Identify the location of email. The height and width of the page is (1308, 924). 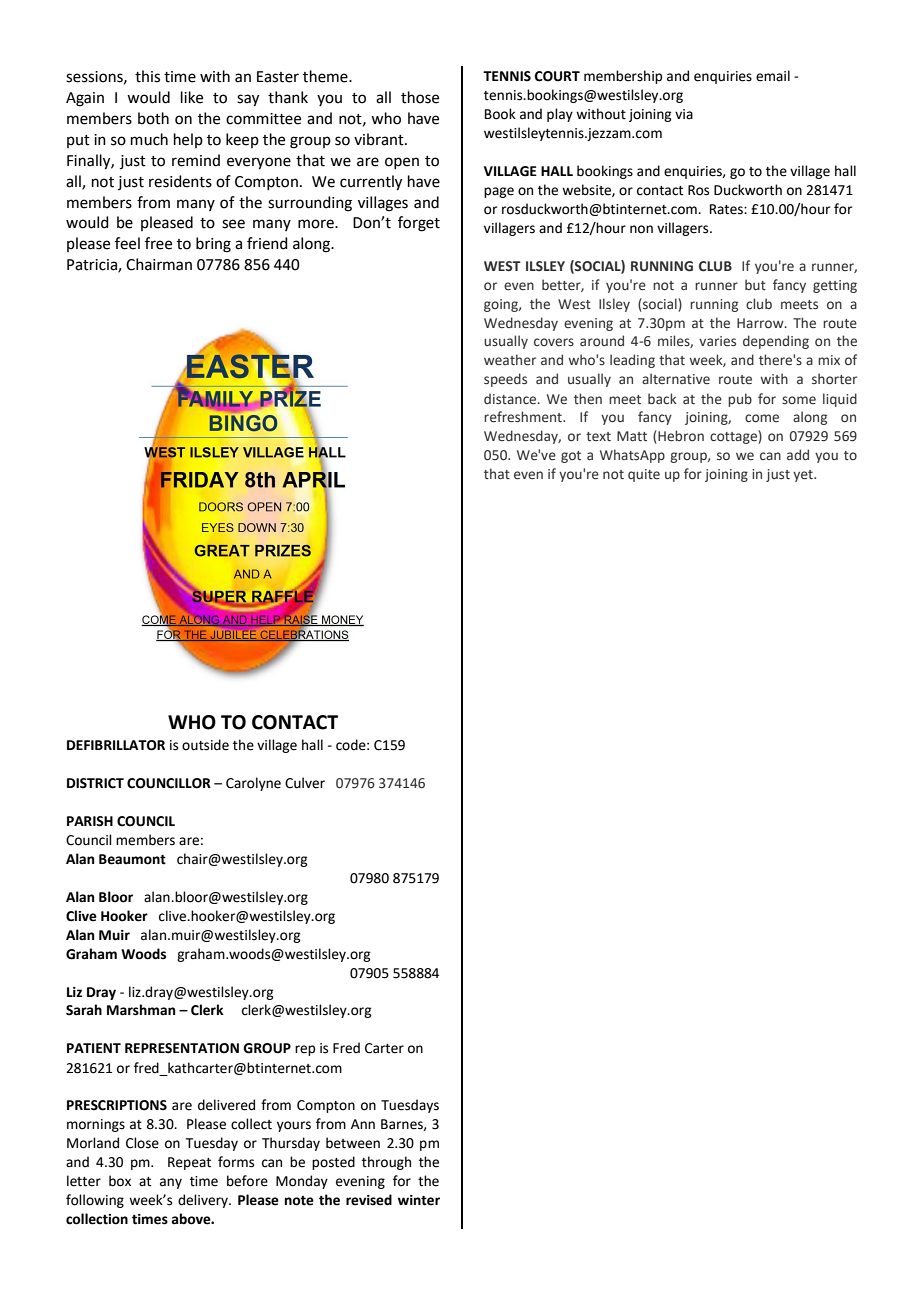
(773, 76).
